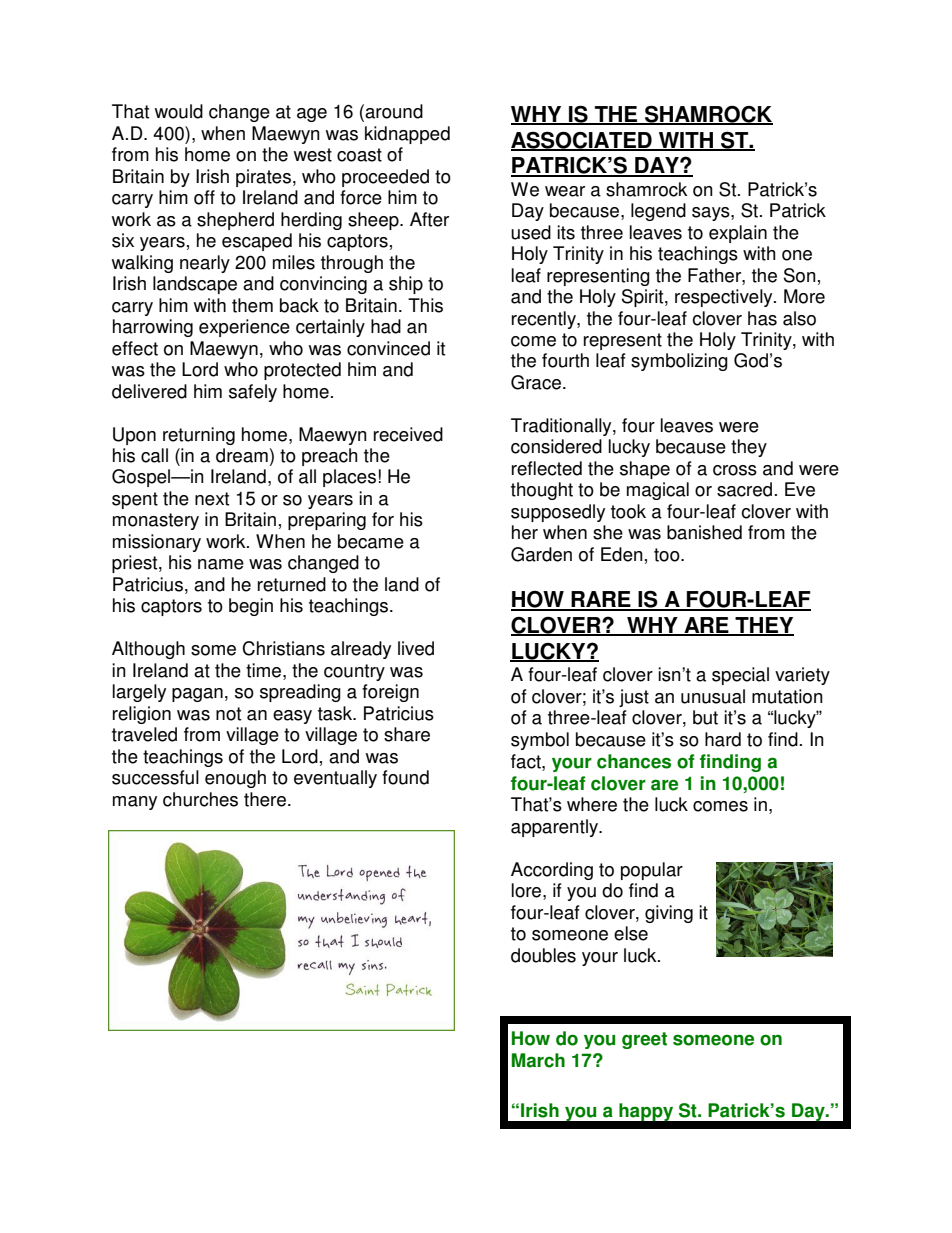 The width and height of the document is (952, 1233). Describe the element at coordinates (658, 212) in the document. I see `legend` at that location.
